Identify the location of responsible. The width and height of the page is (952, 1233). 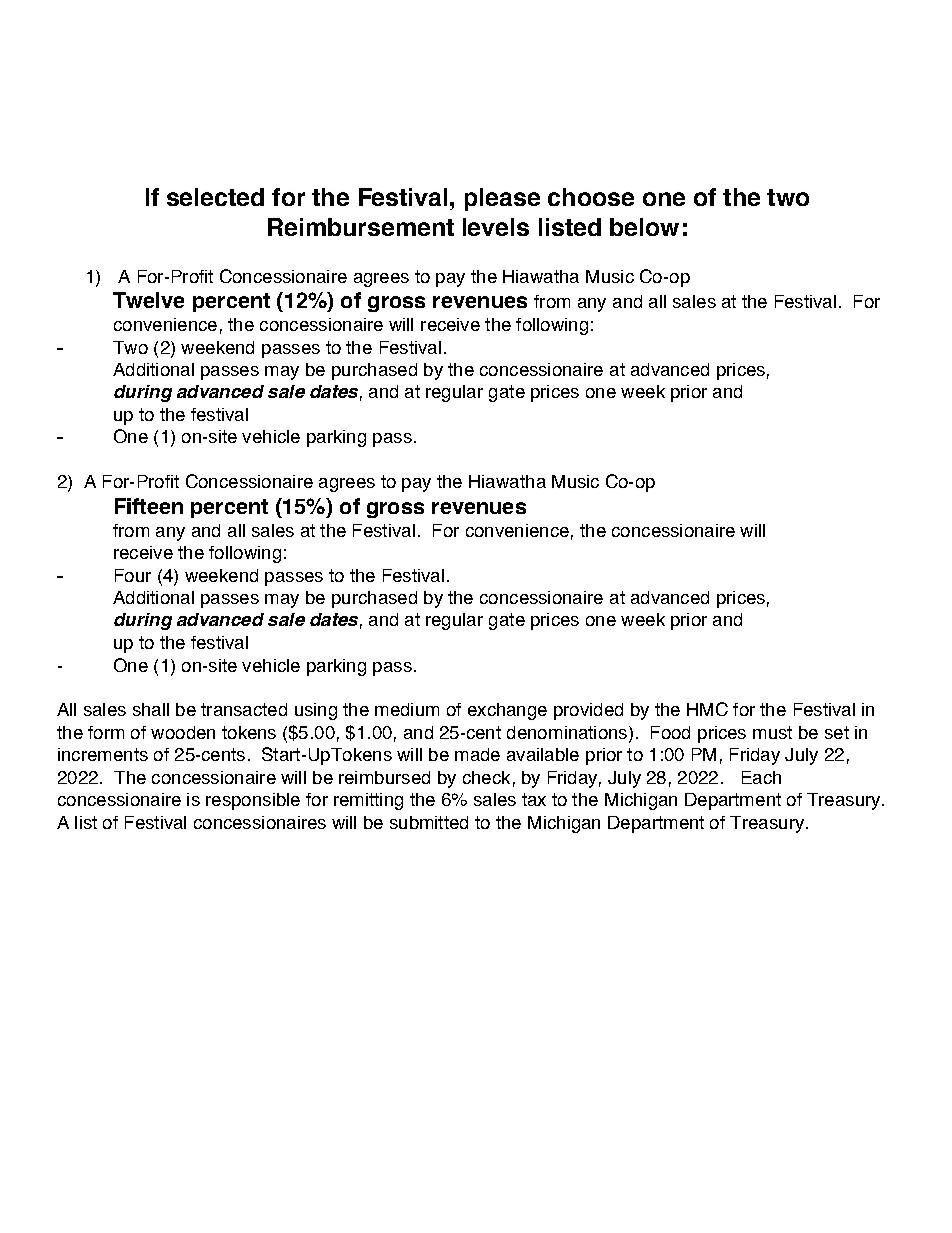
(253, 801).
